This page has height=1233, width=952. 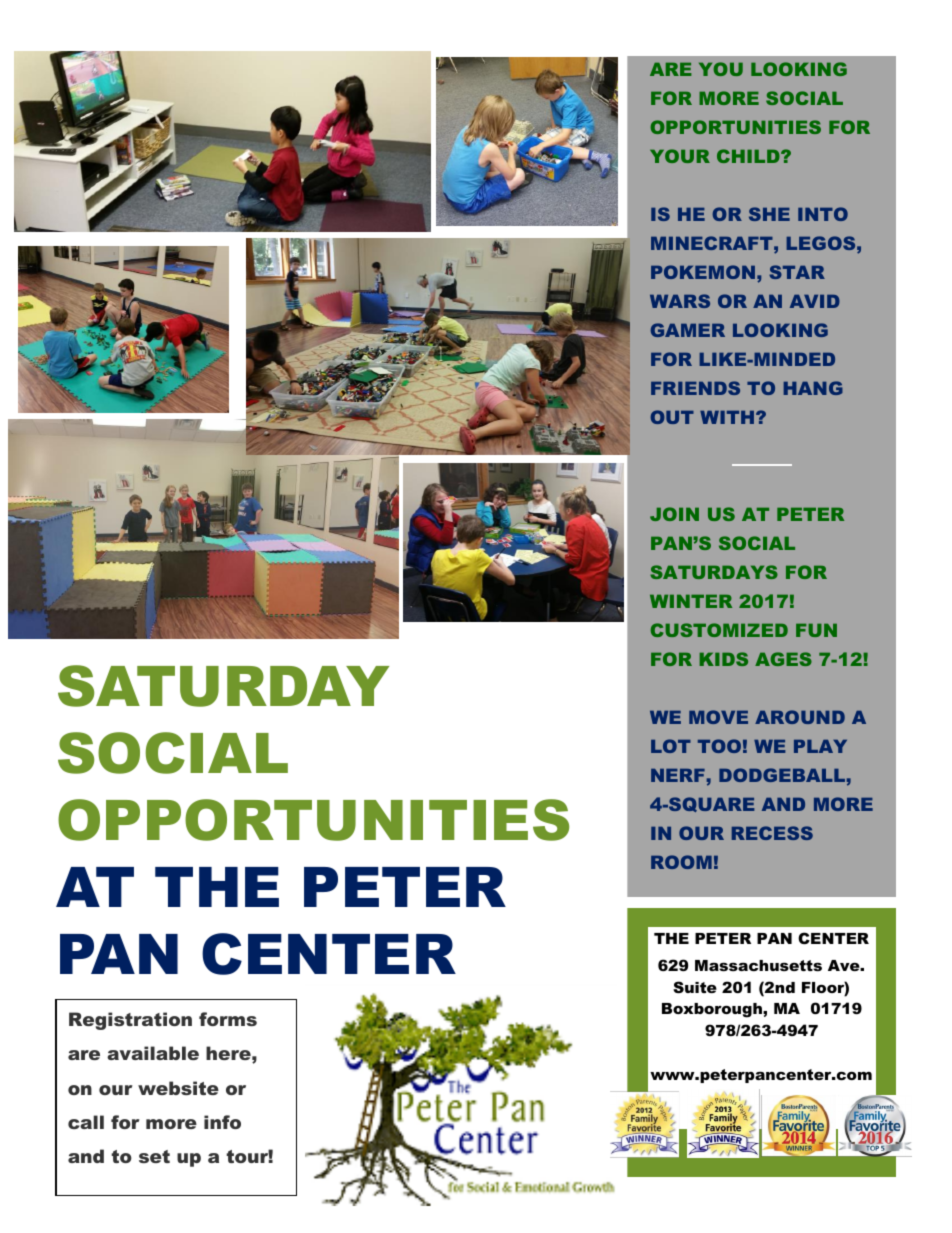 I want to click on TOO, so click(x=719, y=746).
